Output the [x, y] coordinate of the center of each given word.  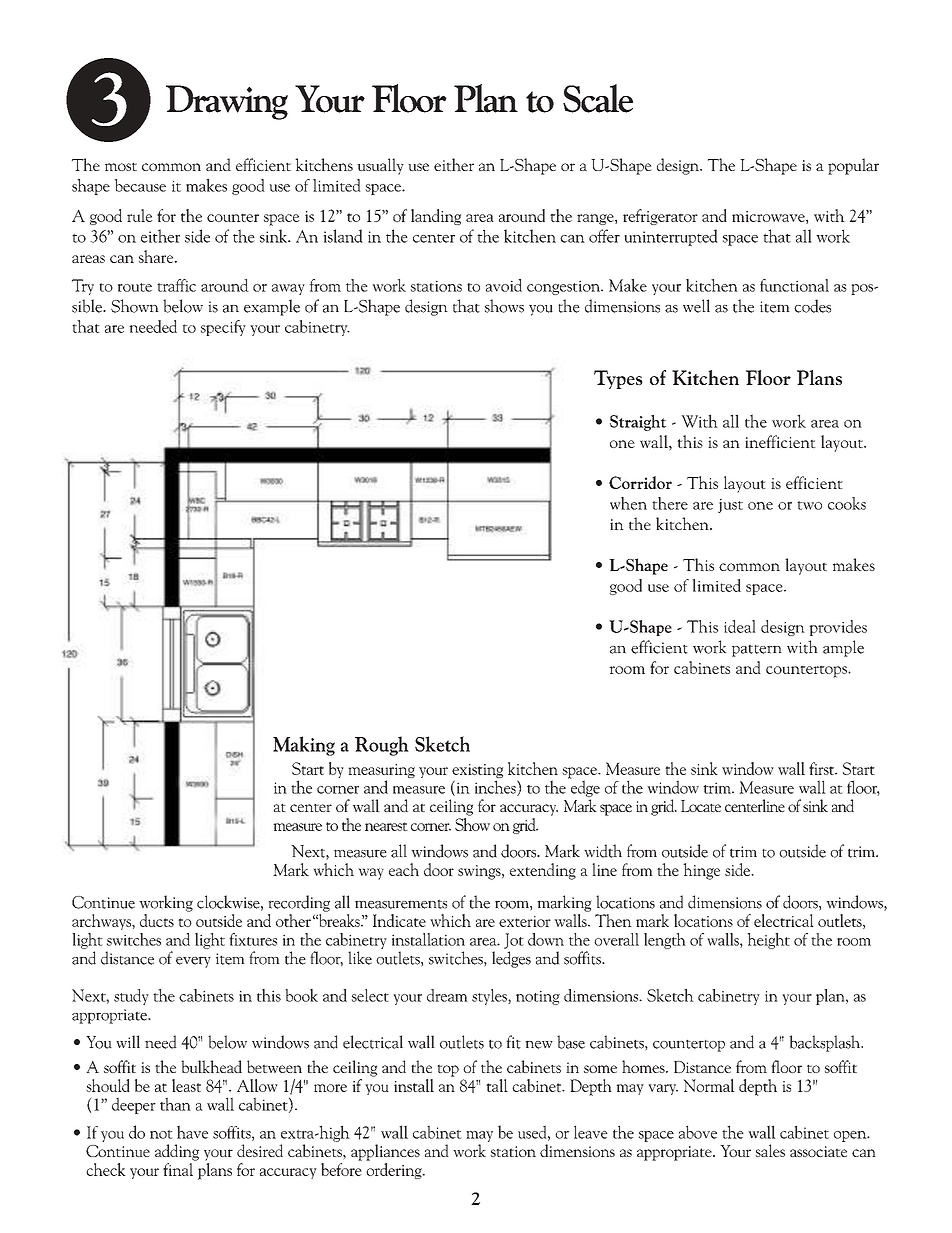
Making [304, 746]
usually [380, 166]
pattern [757, 650]
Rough [382, 746]
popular [853, 166]
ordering [395, 1169]
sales [770, 1150]
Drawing [227, 102]
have [192, 1132]
